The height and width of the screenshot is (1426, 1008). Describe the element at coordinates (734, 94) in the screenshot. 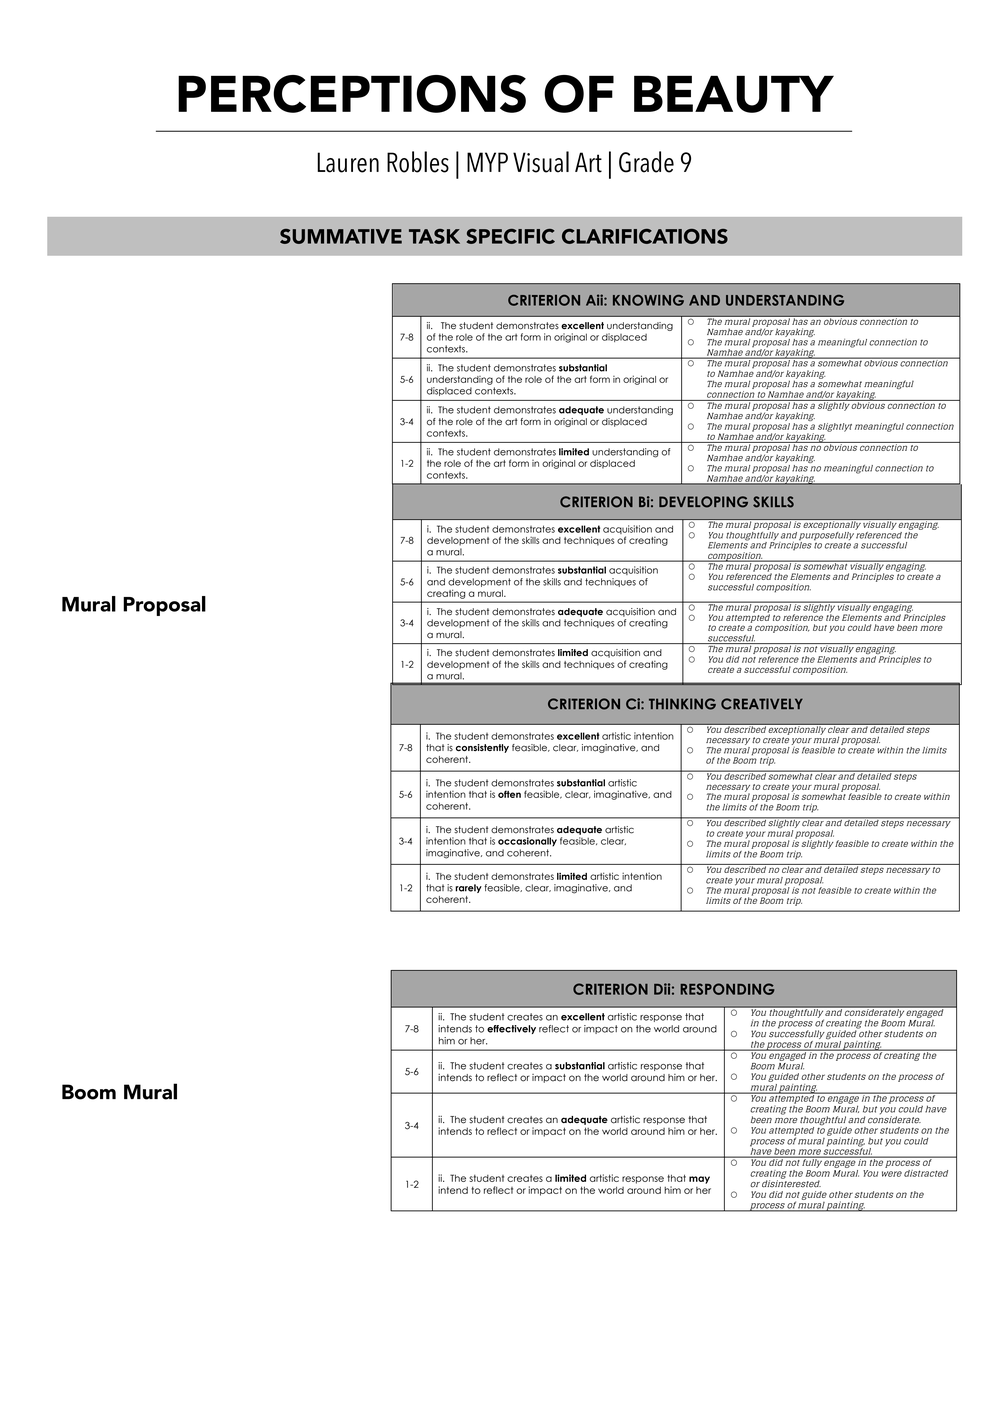

I see `BEAUTY` at that location.
